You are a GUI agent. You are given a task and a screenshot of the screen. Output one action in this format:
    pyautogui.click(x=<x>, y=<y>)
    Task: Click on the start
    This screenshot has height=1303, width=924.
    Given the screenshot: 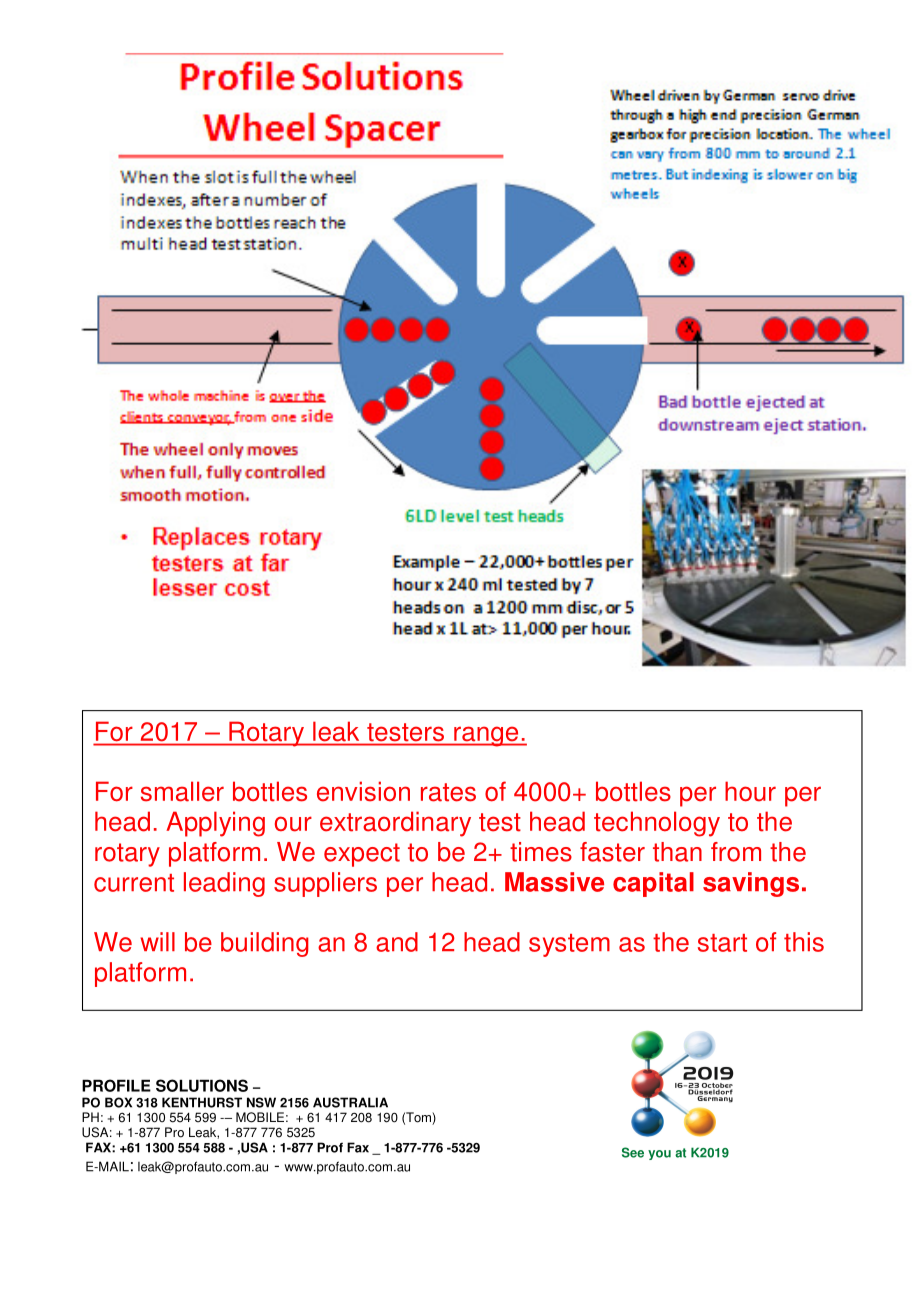 What is the action you would take?
    pyautogui.click(x=722, y=943)
